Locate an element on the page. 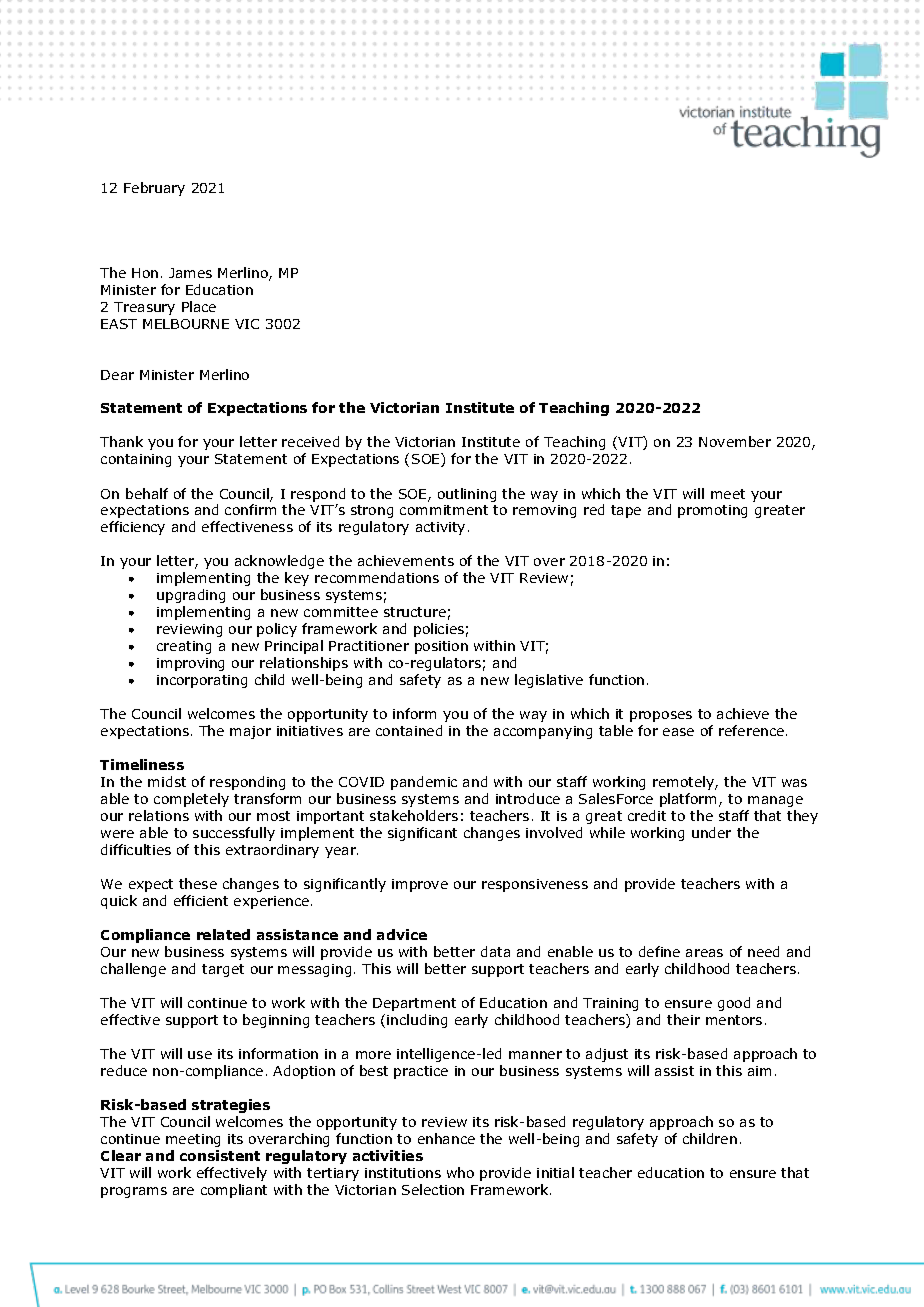  February is located at coordinates (154, 189).
